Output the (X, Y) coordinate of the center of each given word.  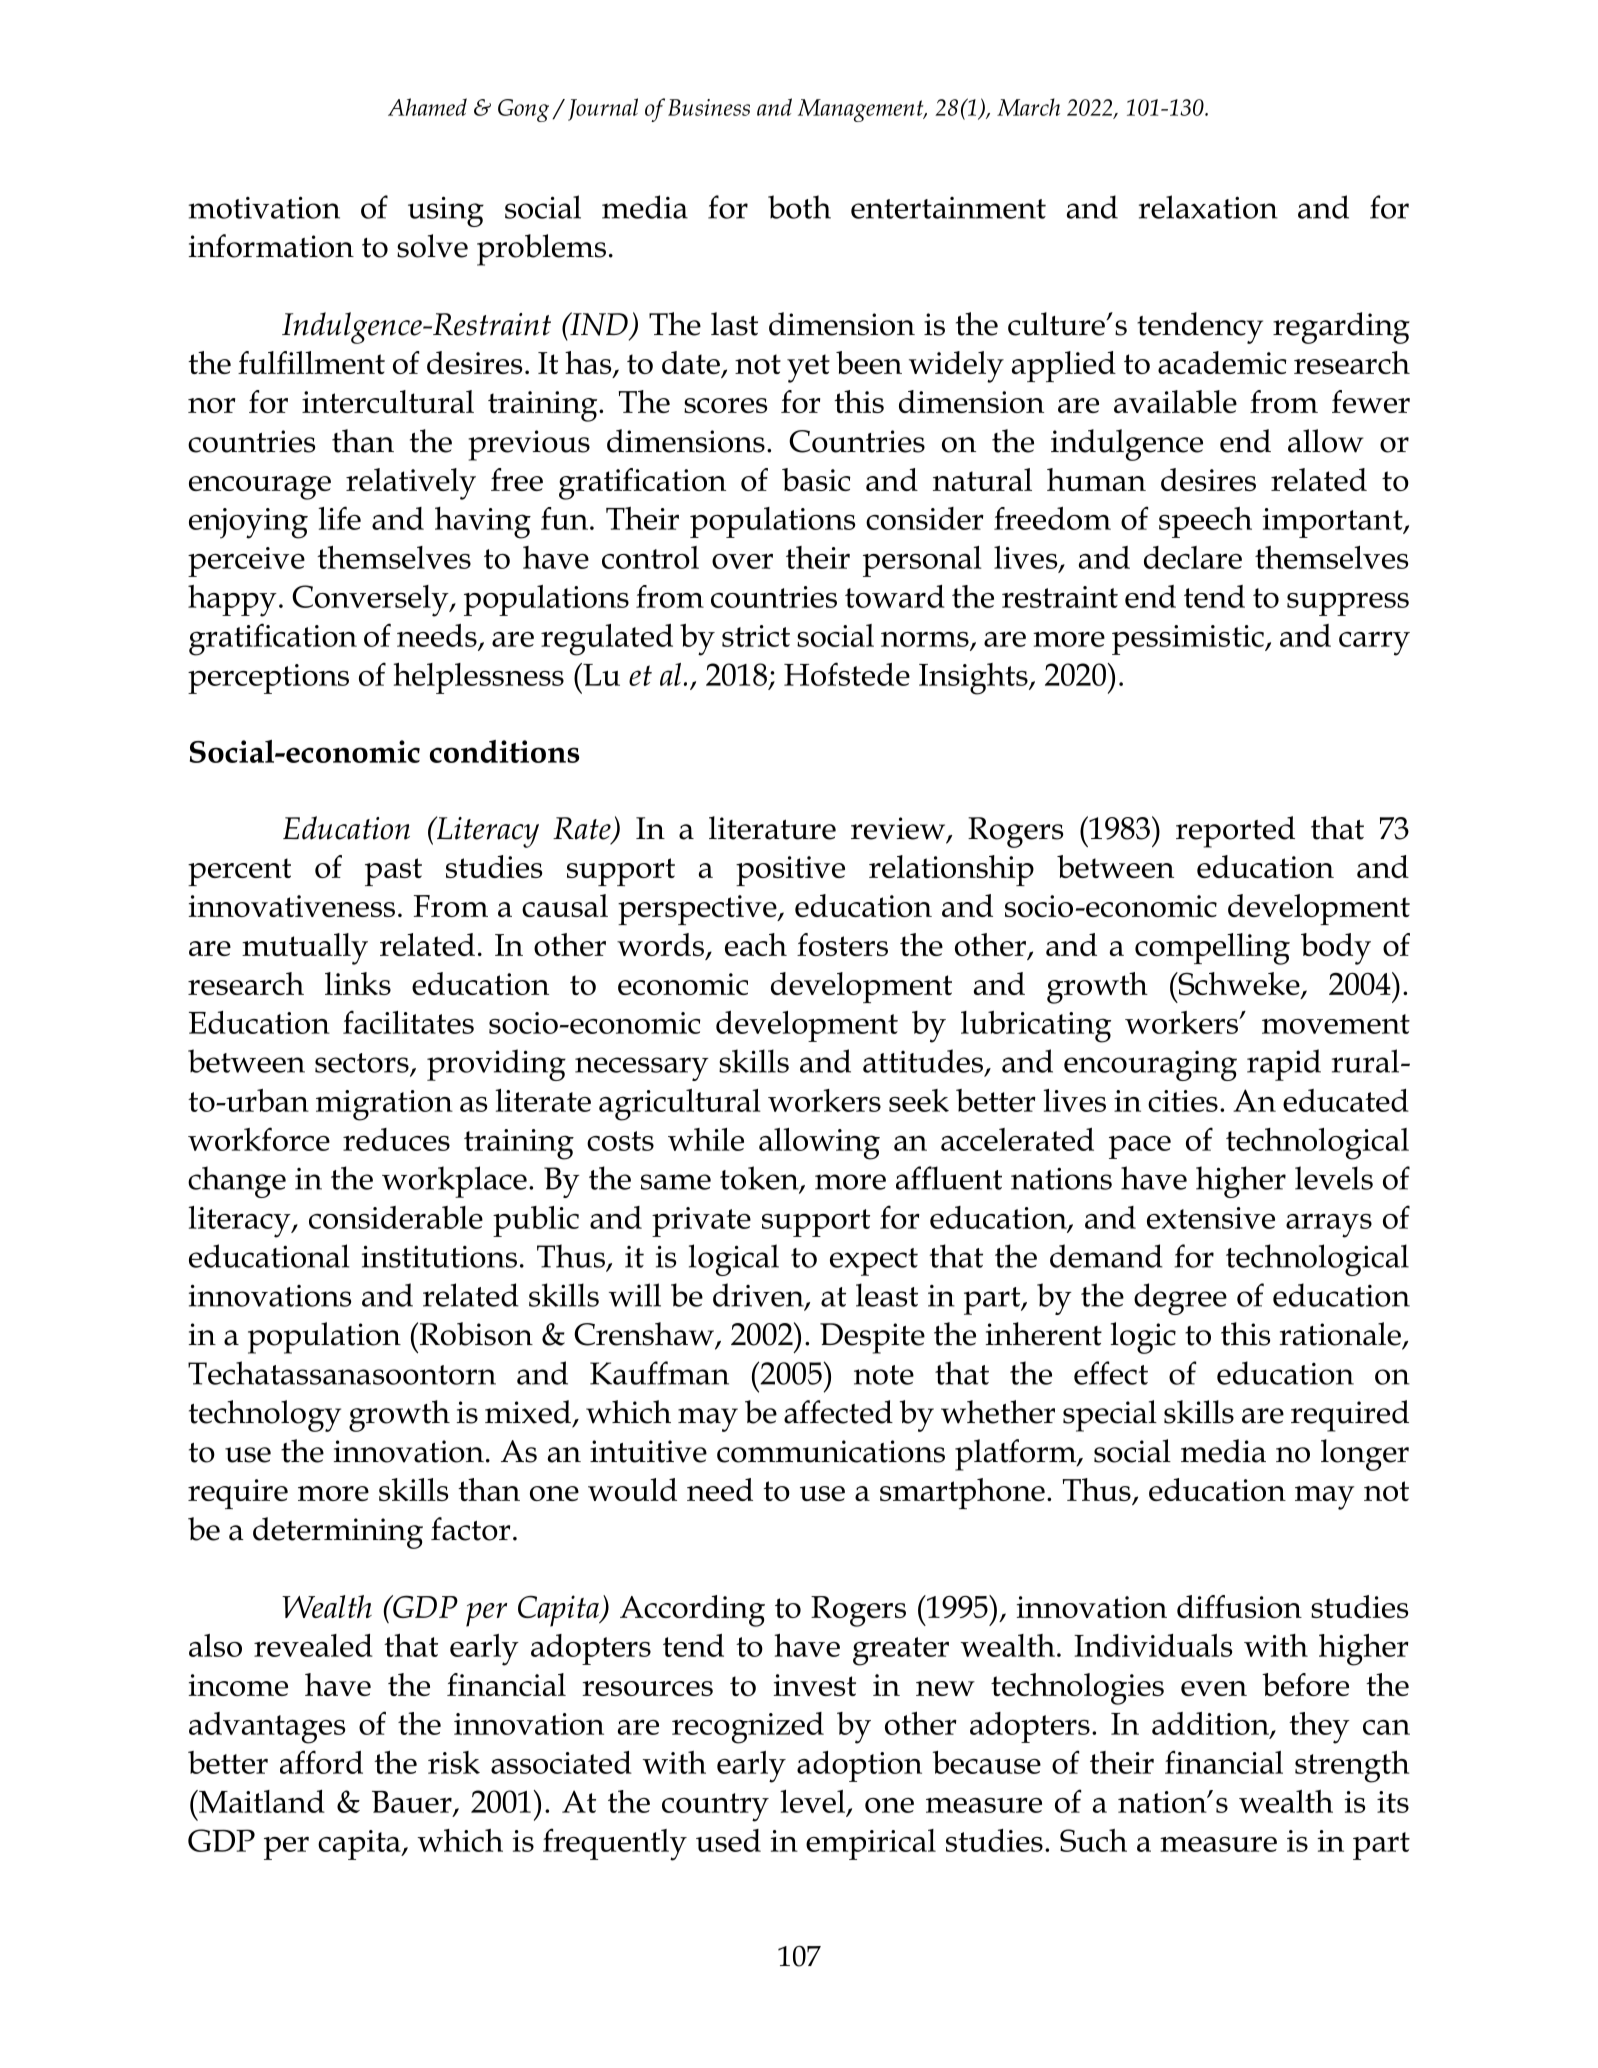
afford (321, 1762)
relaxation (1208, 207)
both (799, 207)
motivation (264, 207)
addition (1211, 1724)
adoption (859, 1766)
